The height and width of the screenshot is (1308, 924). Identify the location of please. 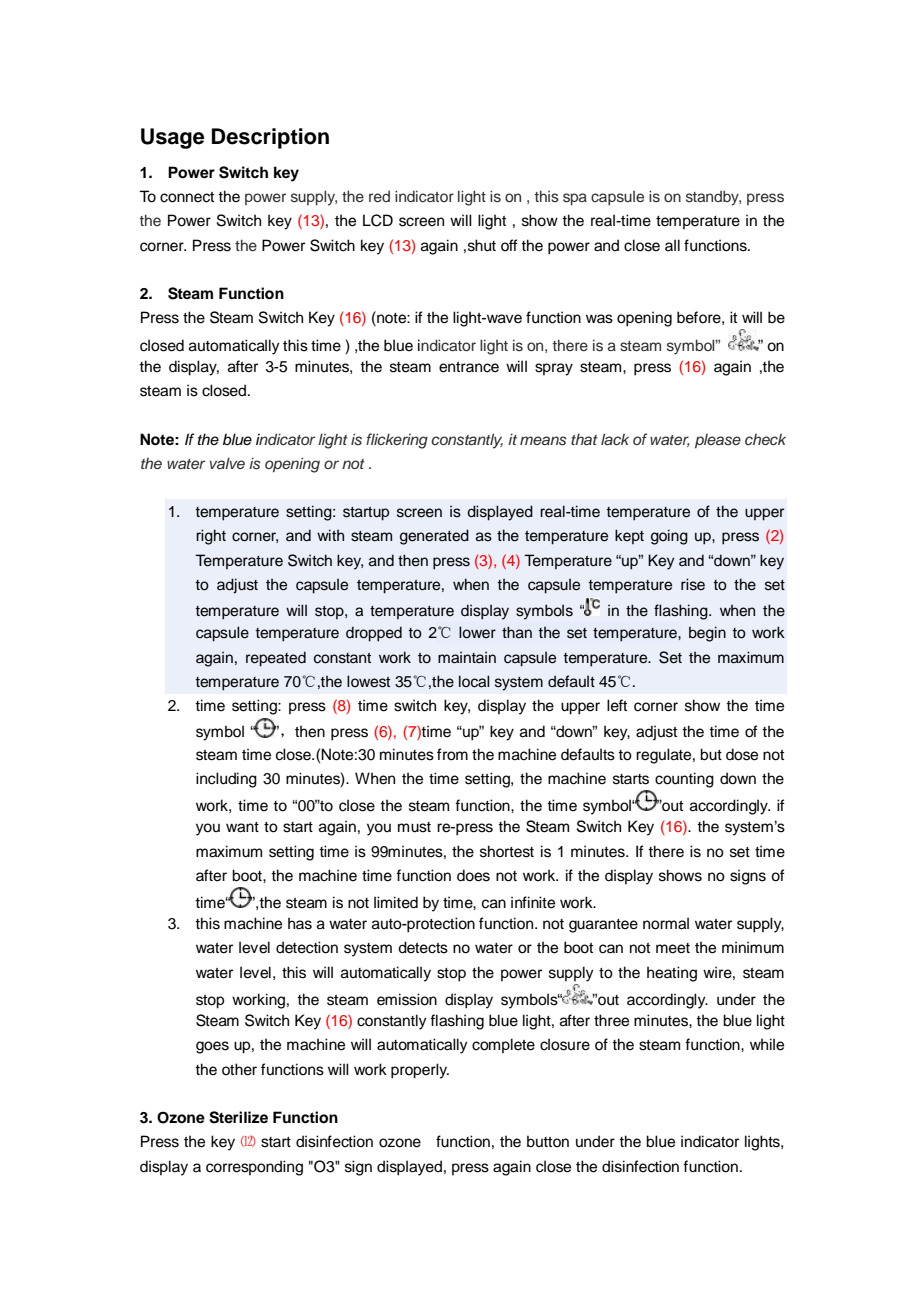
(718, 441).
